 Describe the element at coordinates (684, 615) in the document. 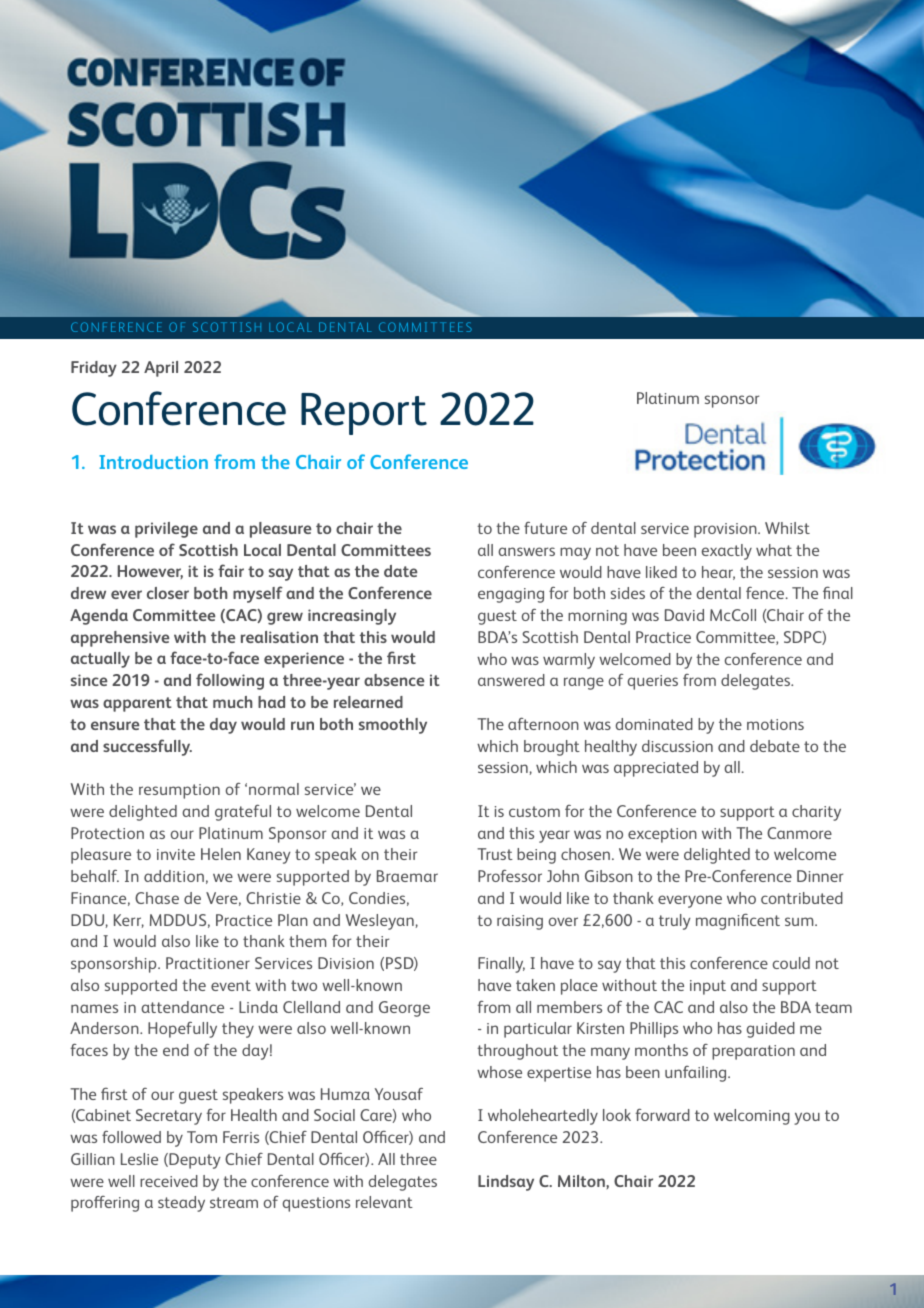

I see `David` at that location.
